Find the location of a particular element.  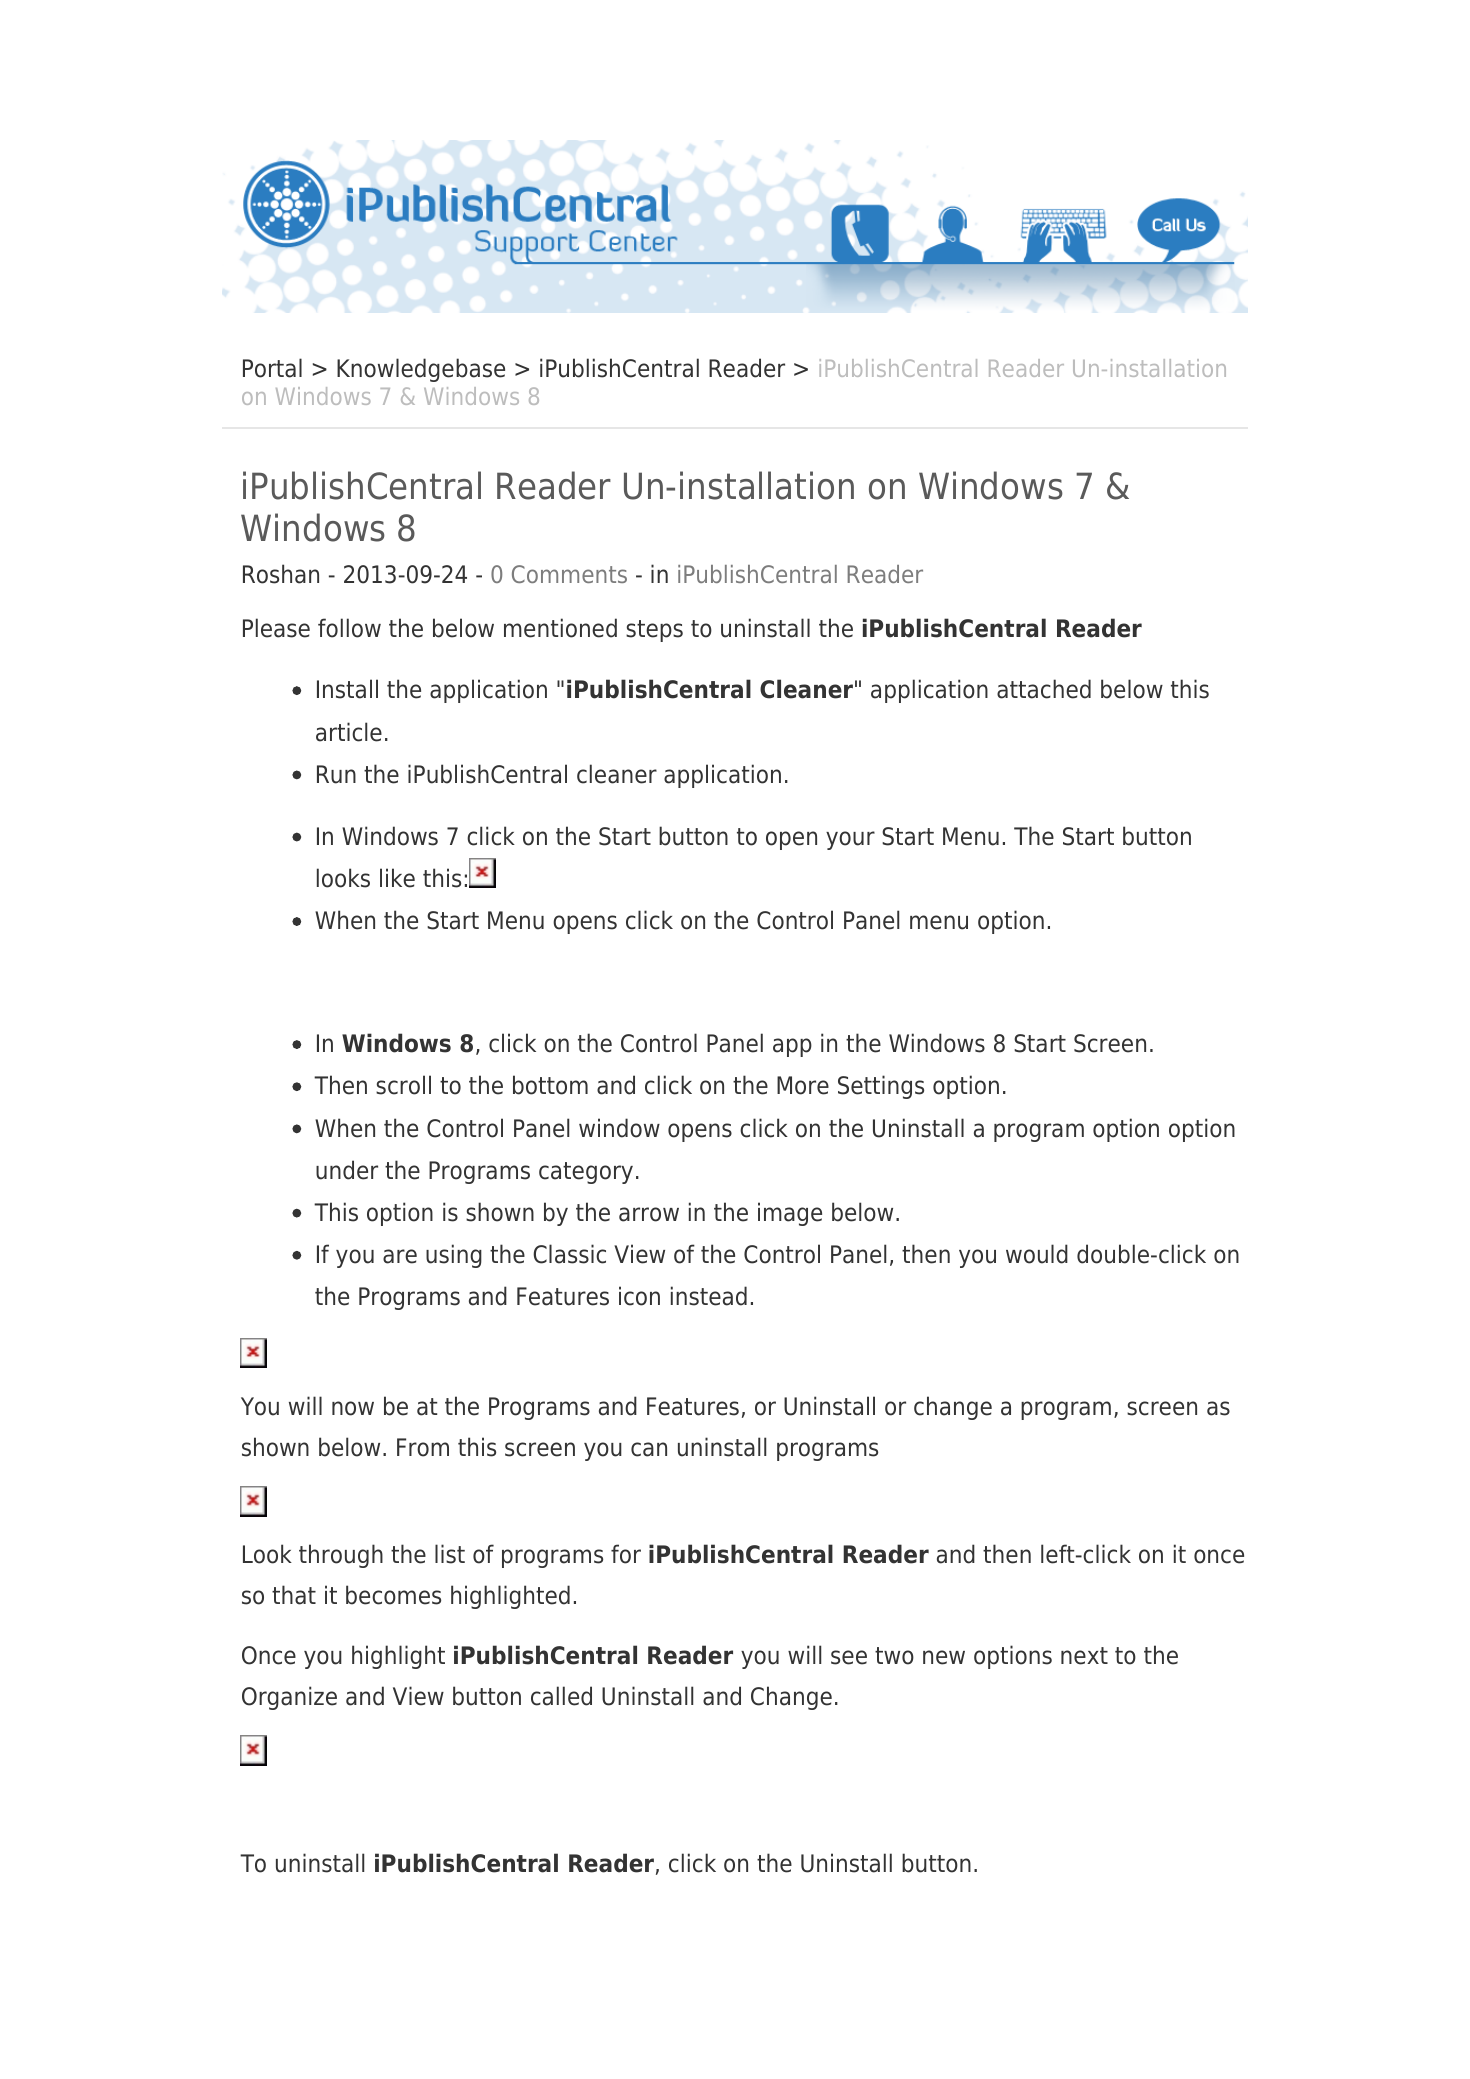

would is located at coordinates (1037, 1254).
